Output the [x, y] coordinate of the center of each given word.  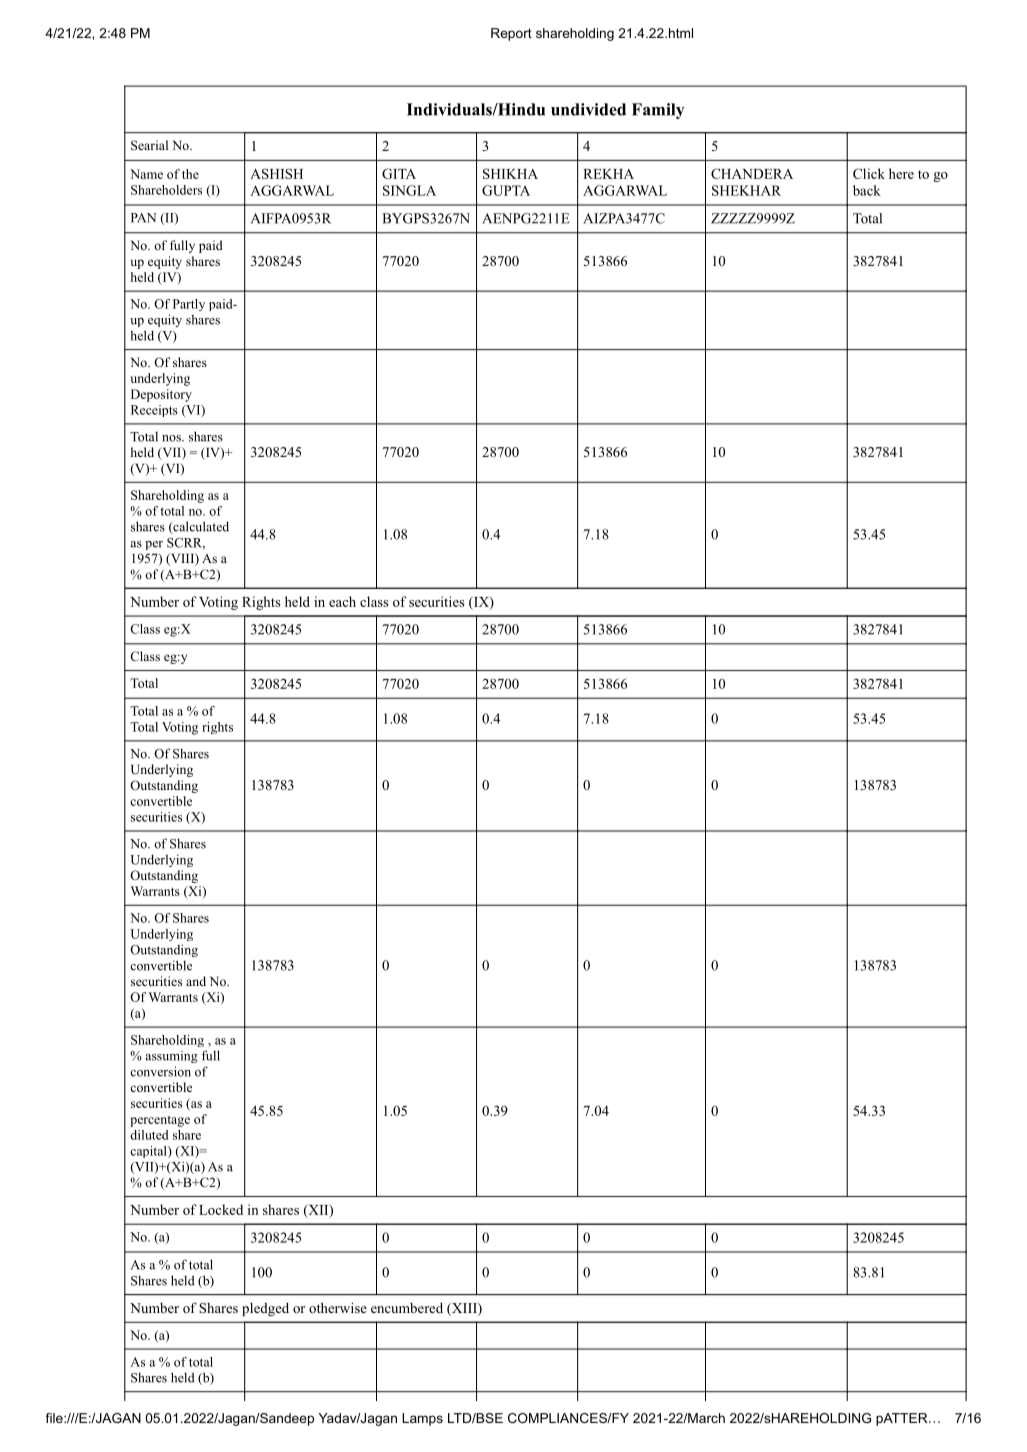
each [342, 601]
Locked [221, 1209]
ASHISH [276, 173]
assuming [172, 1057]
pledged [265, 1309]
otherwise [338, 1307]
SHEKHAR [746, 190]
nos [172, 438]
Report [511, 34]
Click [869, 173]
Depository [161, 395]
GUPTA [506, 190]
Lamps [422, 1419]
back [867, 190]
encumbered [407, 1308]
